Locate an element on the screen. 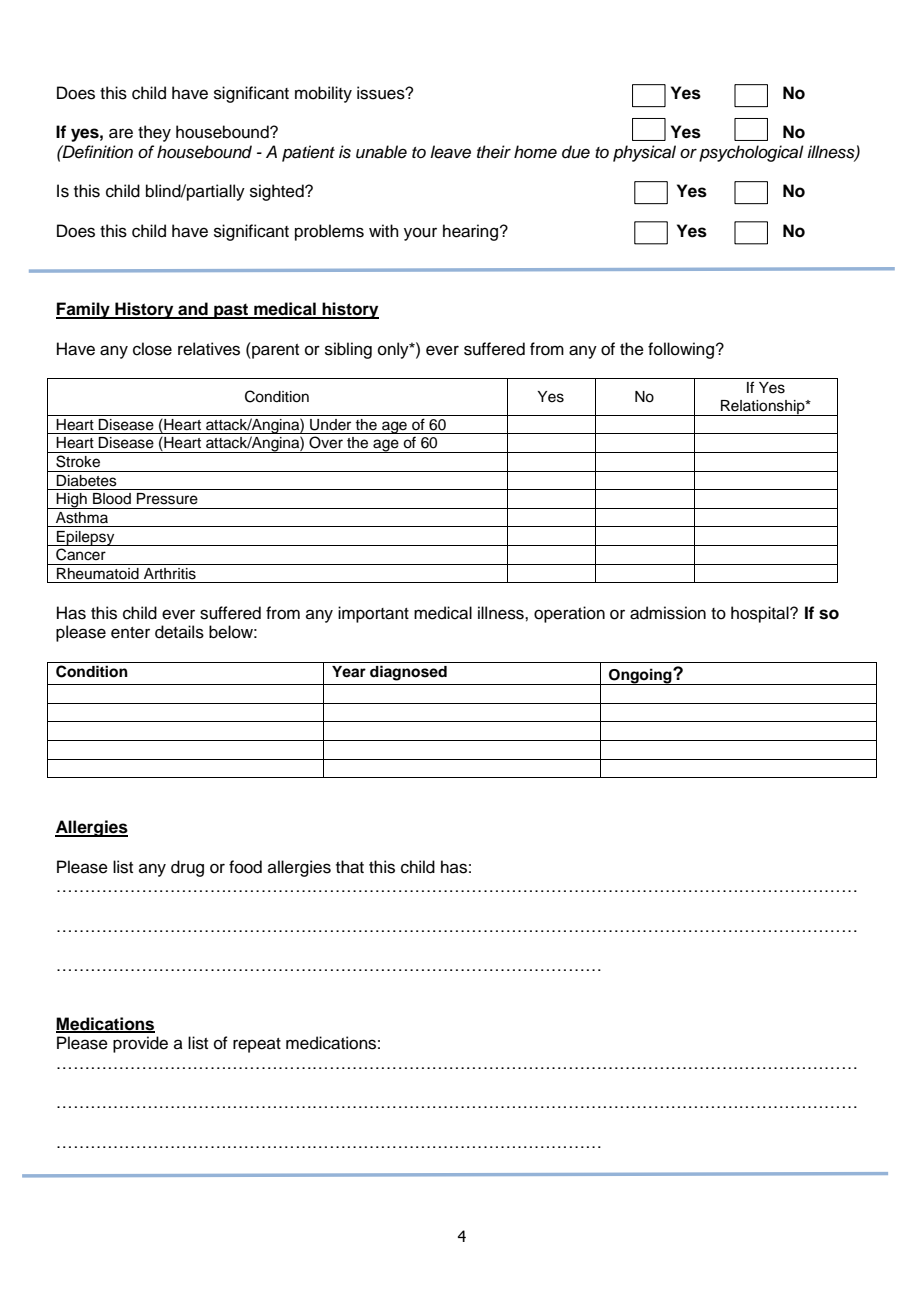  leave is located at coordinates (450, 152).
